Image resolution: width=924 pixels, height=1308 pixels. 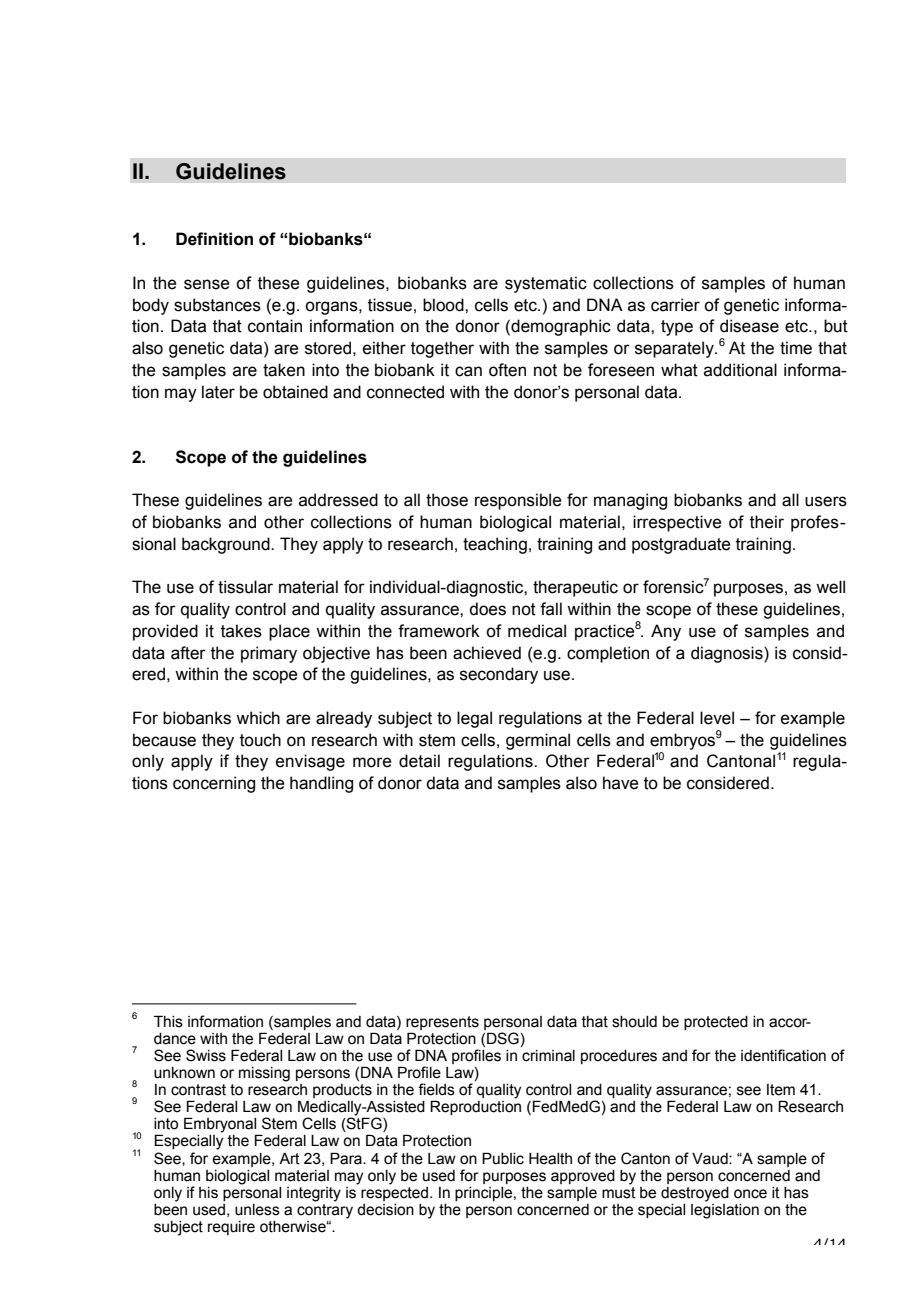 I want to click on protected, so click(x=716, y=1023).
